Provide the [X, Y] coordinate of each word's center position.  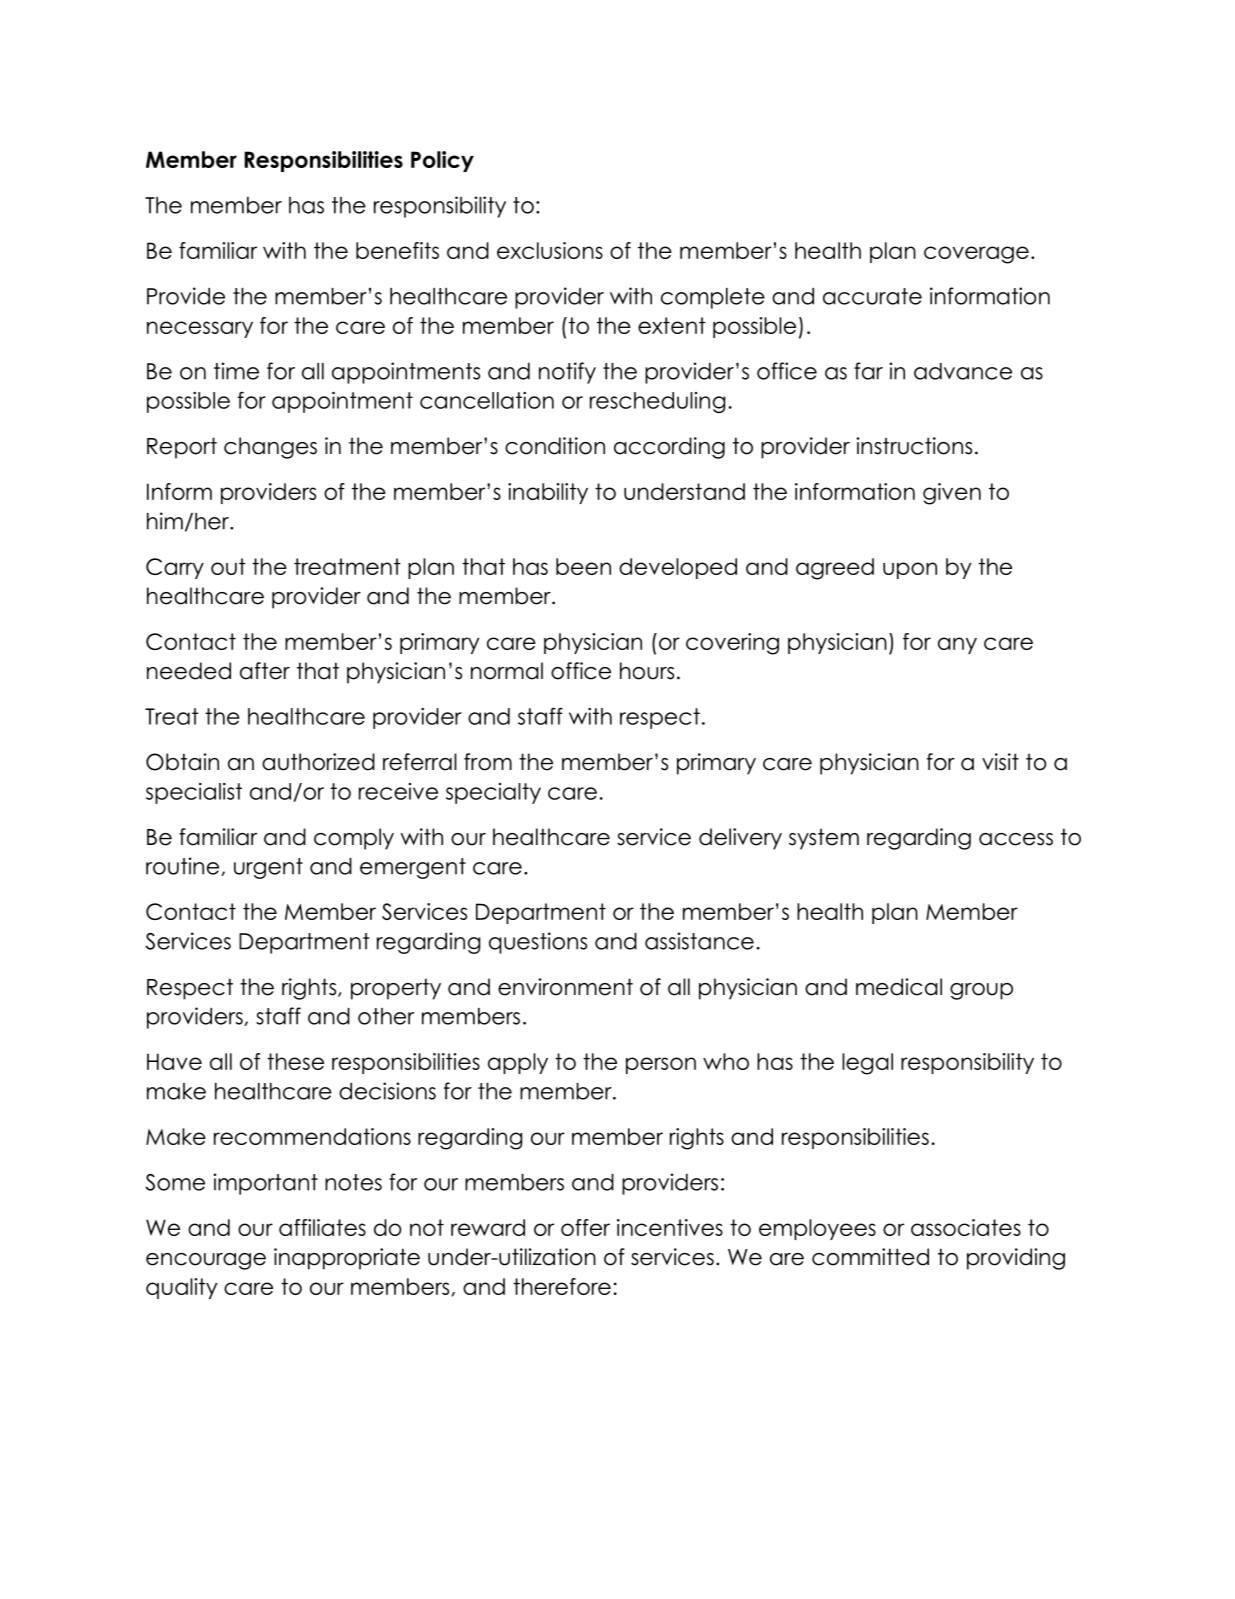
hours [647, 671]
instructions [914, 446]
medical [899, 987]
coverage [976, 255]
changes [270, 448]
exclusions [550, 250]
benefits [397, 250]
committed [870, 1257]
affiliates [322, 1227]
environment [565, 987]
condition [555, 446]
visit [1000, 762]
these [295, 1061]
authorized [318, 762]
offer [585, 1227]
